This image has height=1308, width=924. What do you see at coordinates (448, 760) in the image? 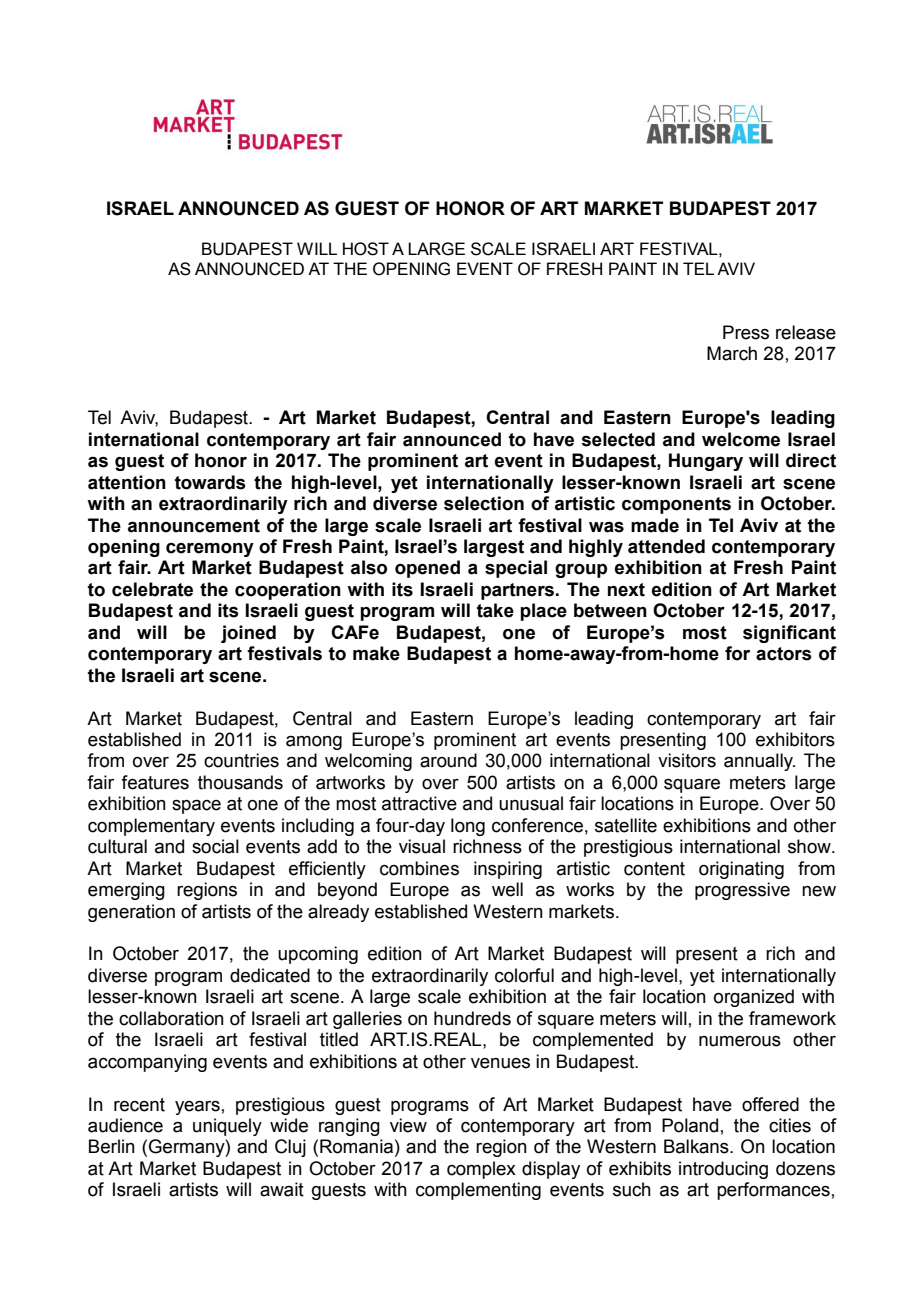
I see `around` at bounding box center [448, 760].
